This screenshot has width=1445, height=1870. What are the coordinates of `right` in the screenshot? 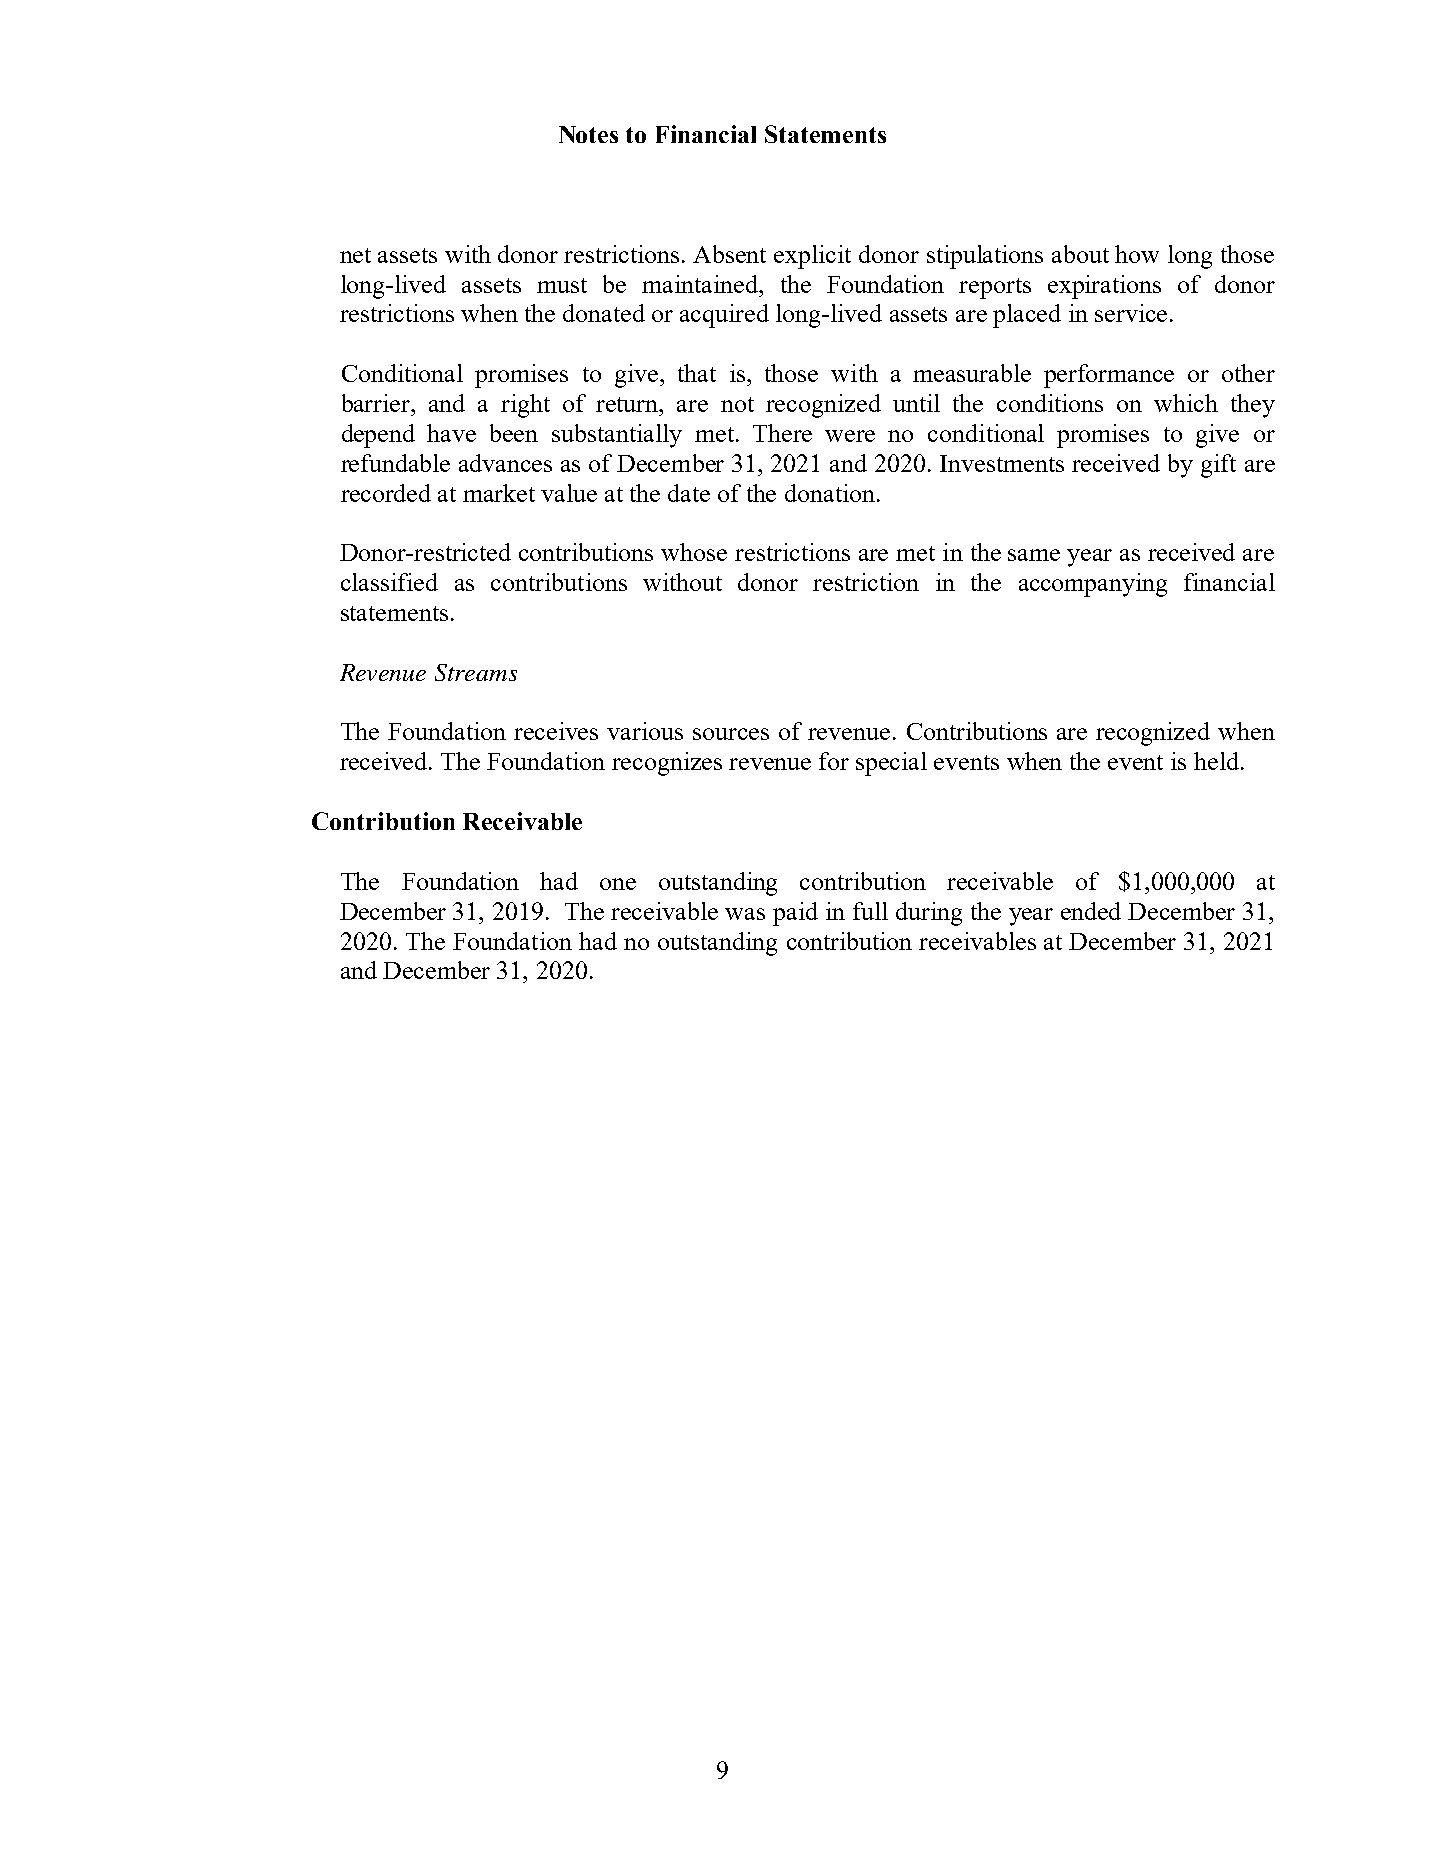 It's located at (525, 406).
